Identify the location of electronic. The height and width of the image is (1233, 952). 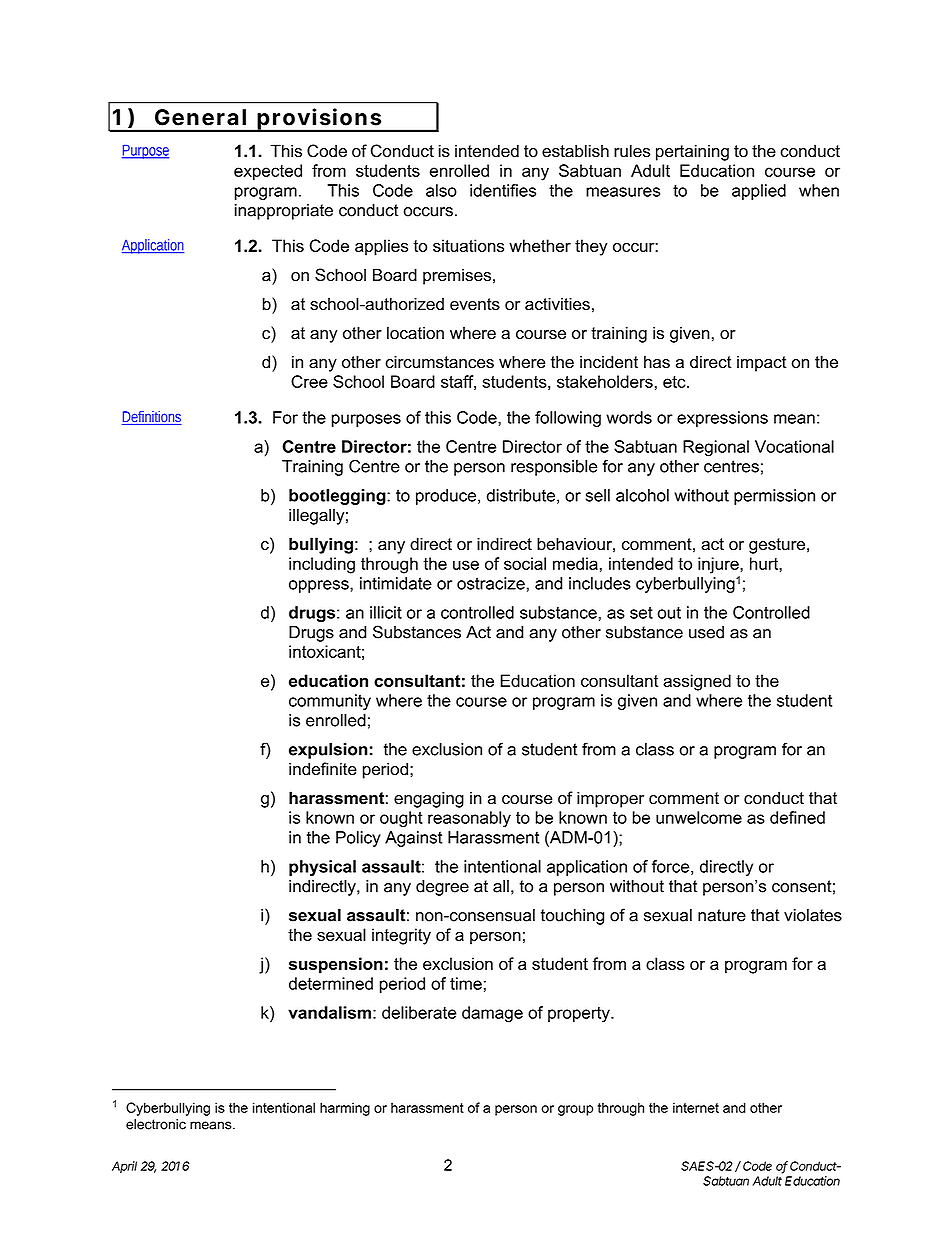
(156, 1124).
